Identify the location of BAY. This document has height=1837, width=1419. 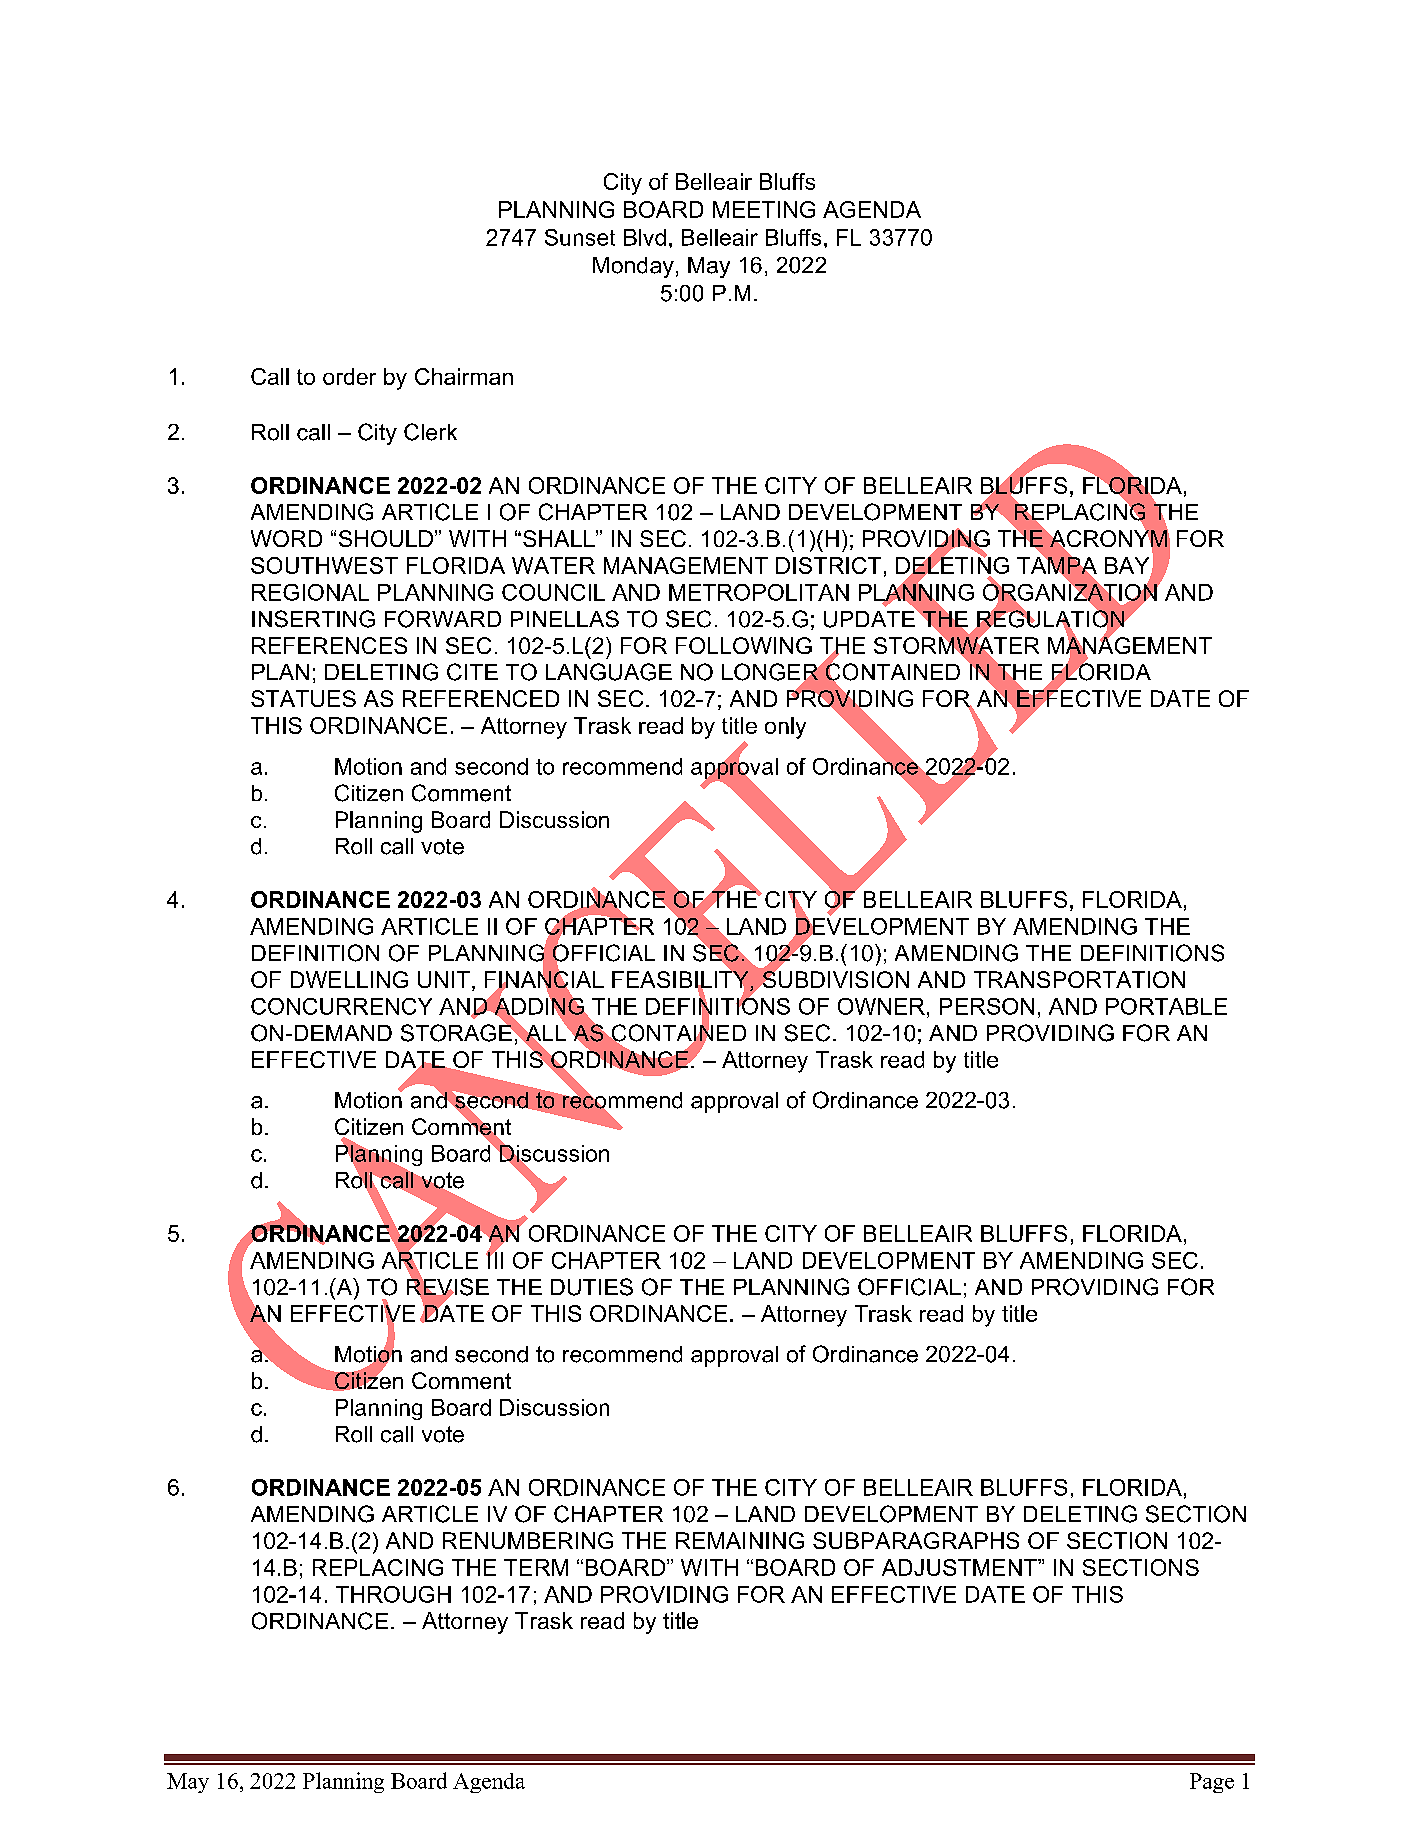
(1128, 566).
